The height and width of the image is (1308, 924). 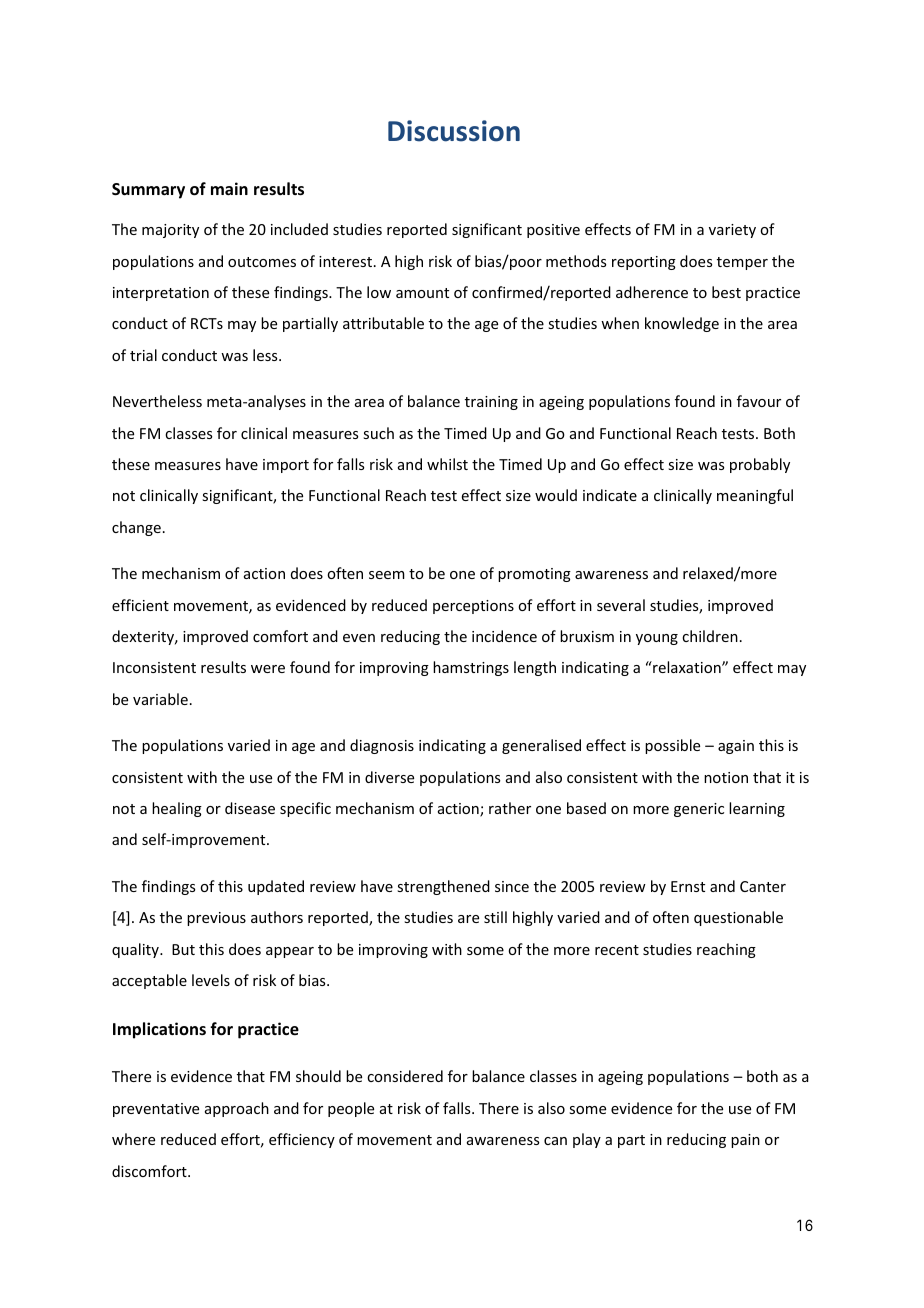 What do you see at coordinates (405, 1076) in the image?
I see `considered` at bounding box center [405, 1076].
